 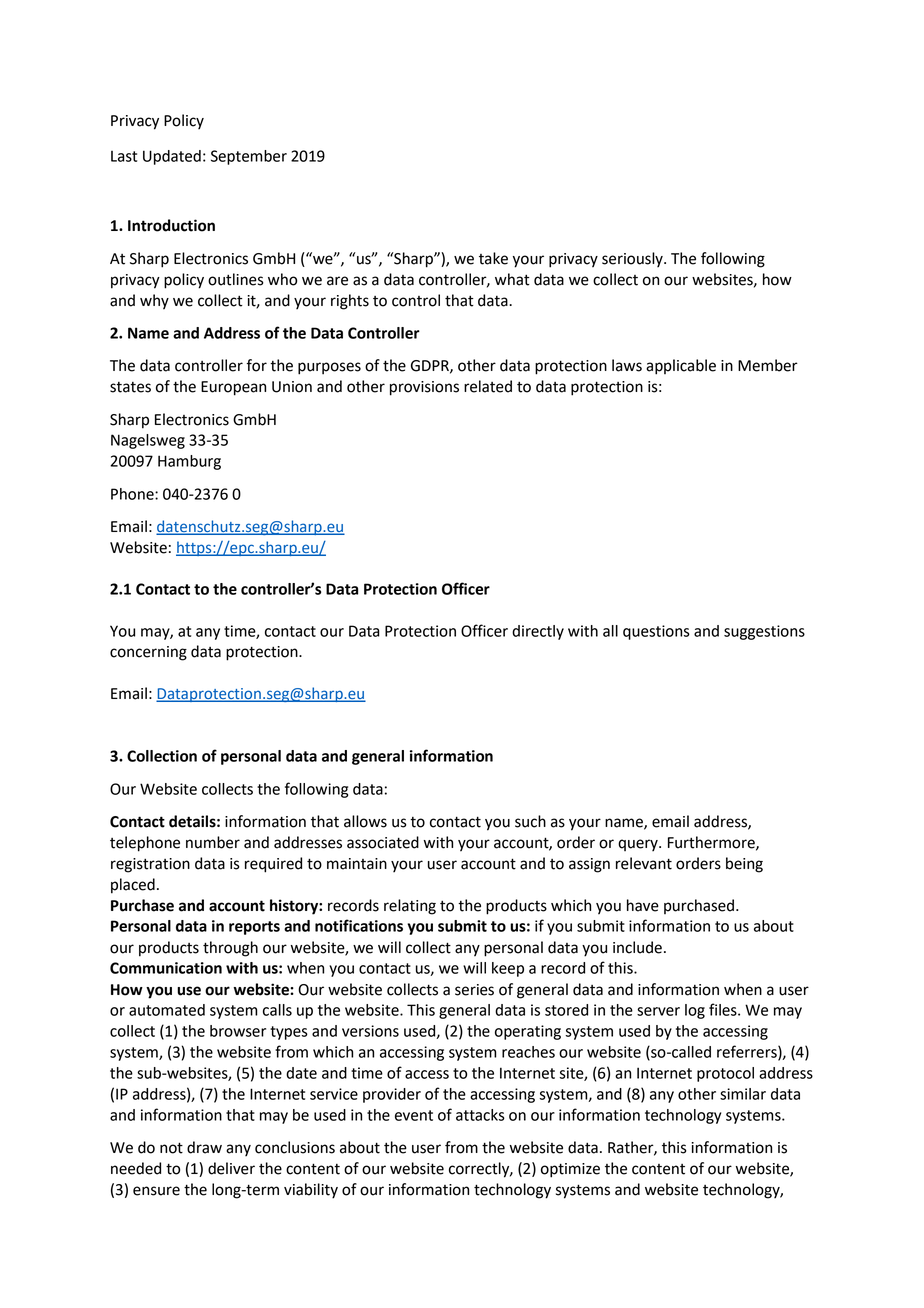 What do you see at coordinates (189, 462) in the screenshot?
I see `Hamburg` at bounding box center [189, 462].
